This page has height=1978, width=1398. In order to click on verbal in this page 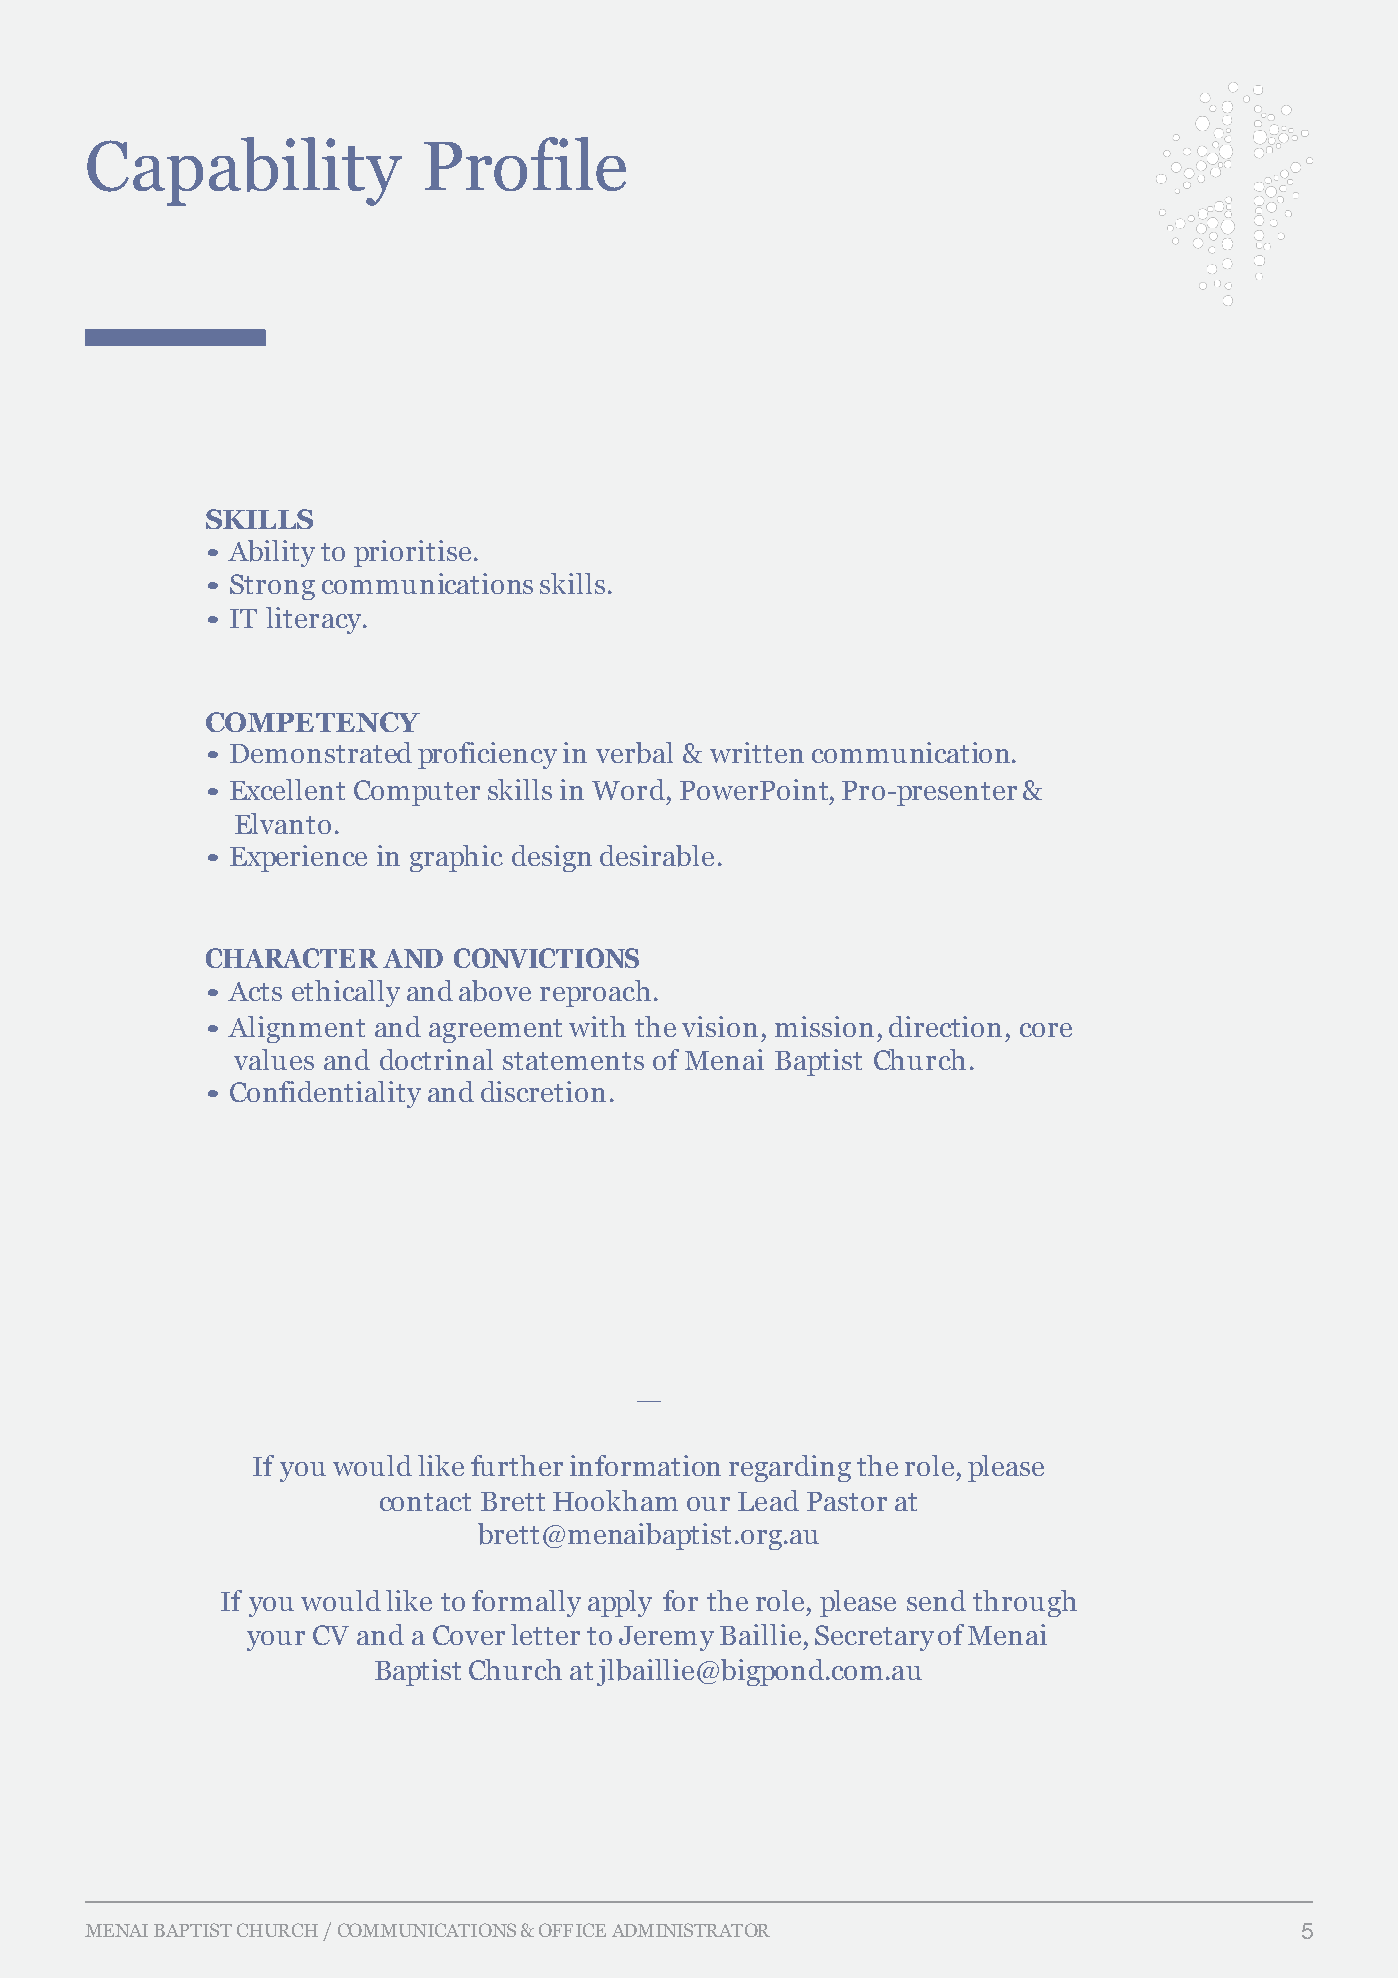, I will do `click(634, 753)`.
